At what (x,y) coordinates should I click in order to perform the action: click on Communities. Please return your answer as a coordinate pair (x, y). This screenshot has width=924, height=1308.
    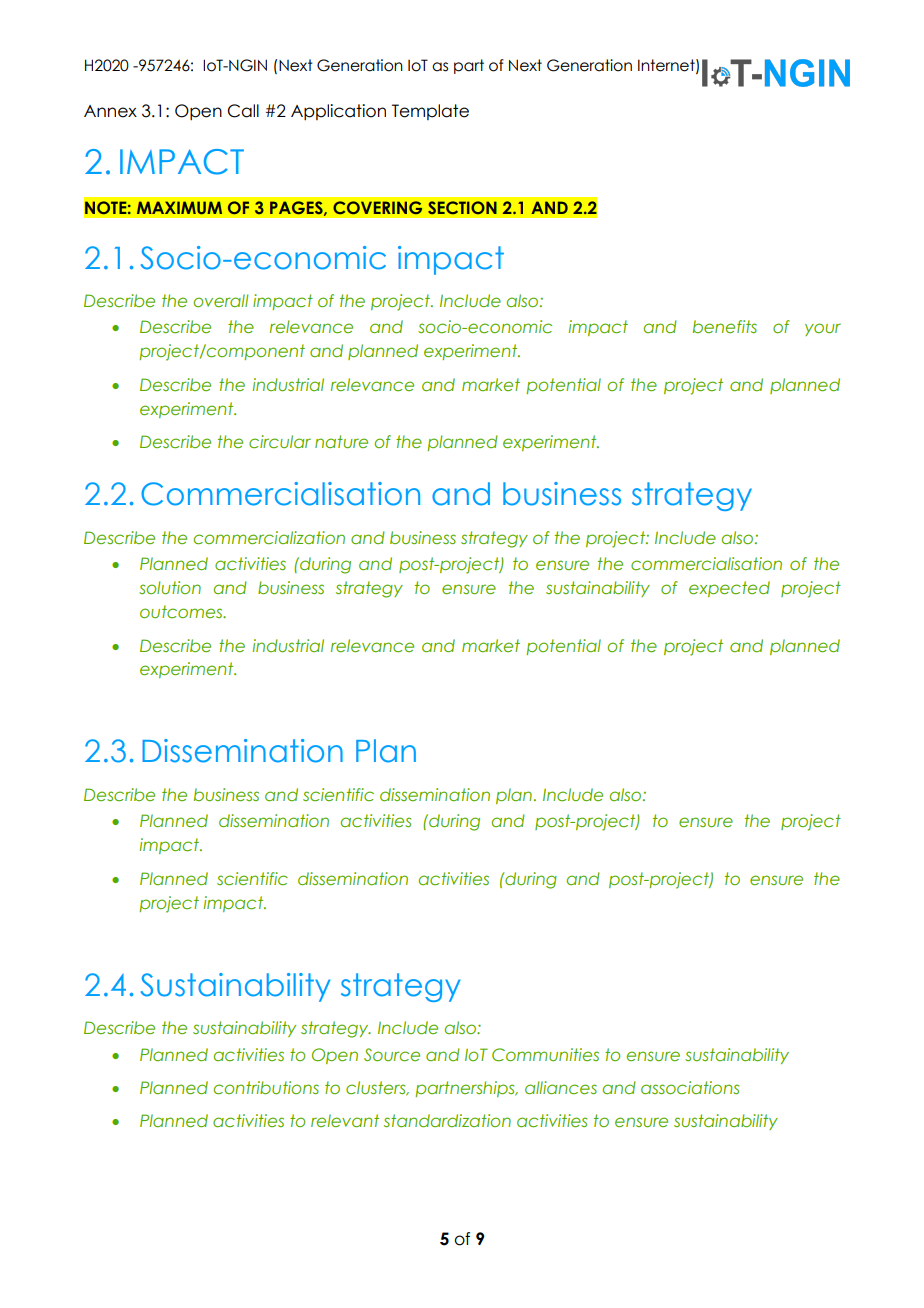
    Looking at the image, I should click on (545, 1054).
